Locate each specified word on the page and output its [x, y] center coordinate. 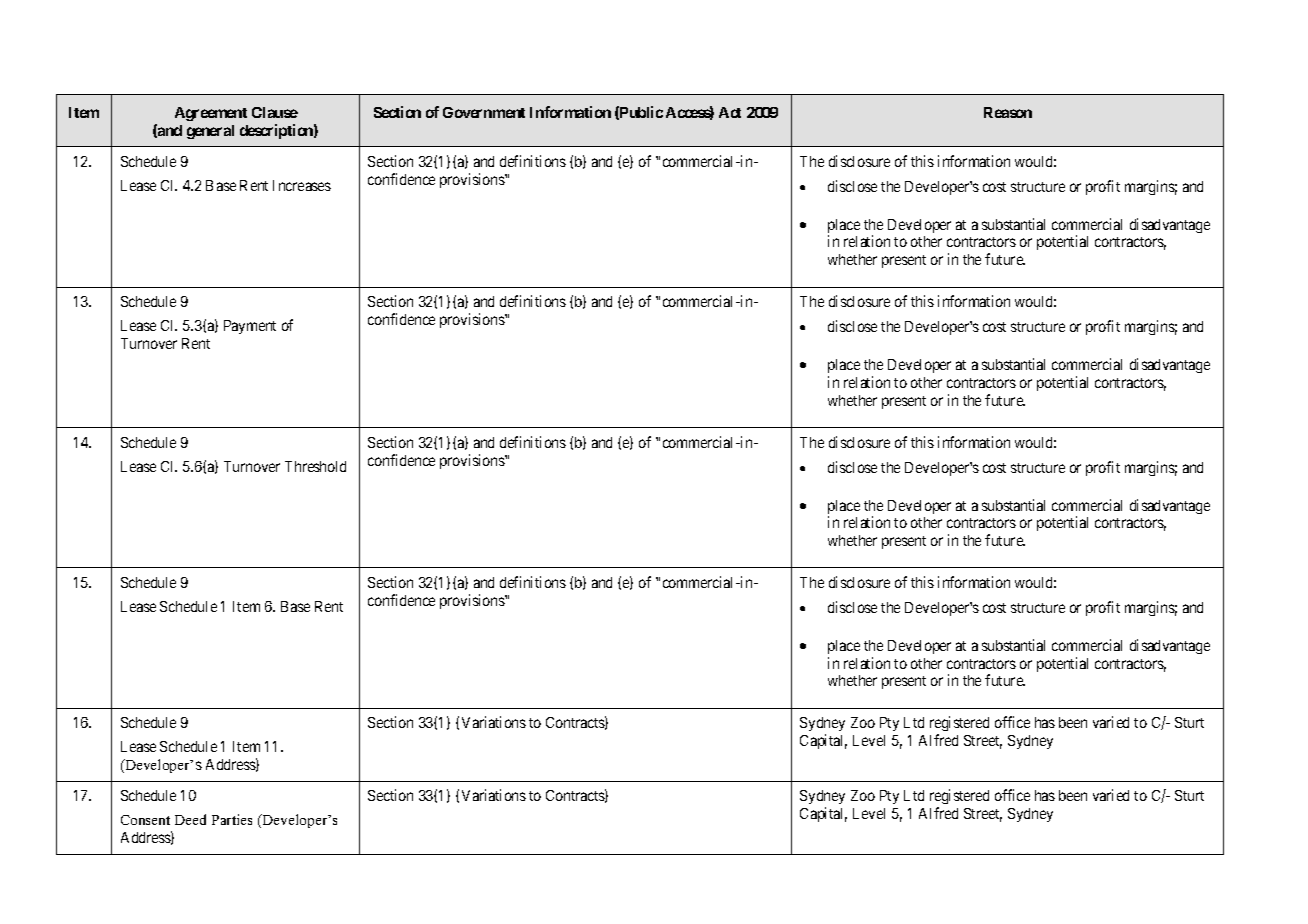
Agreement [211, 114]
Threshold [315, 466]
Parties [232, 819]
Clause [275, 112]
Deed [190, 819]
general [210, 132]
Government [484, 112]
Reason [1008, 112]
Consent [145, 820]
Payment [250, 327]
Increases [302, 185]
